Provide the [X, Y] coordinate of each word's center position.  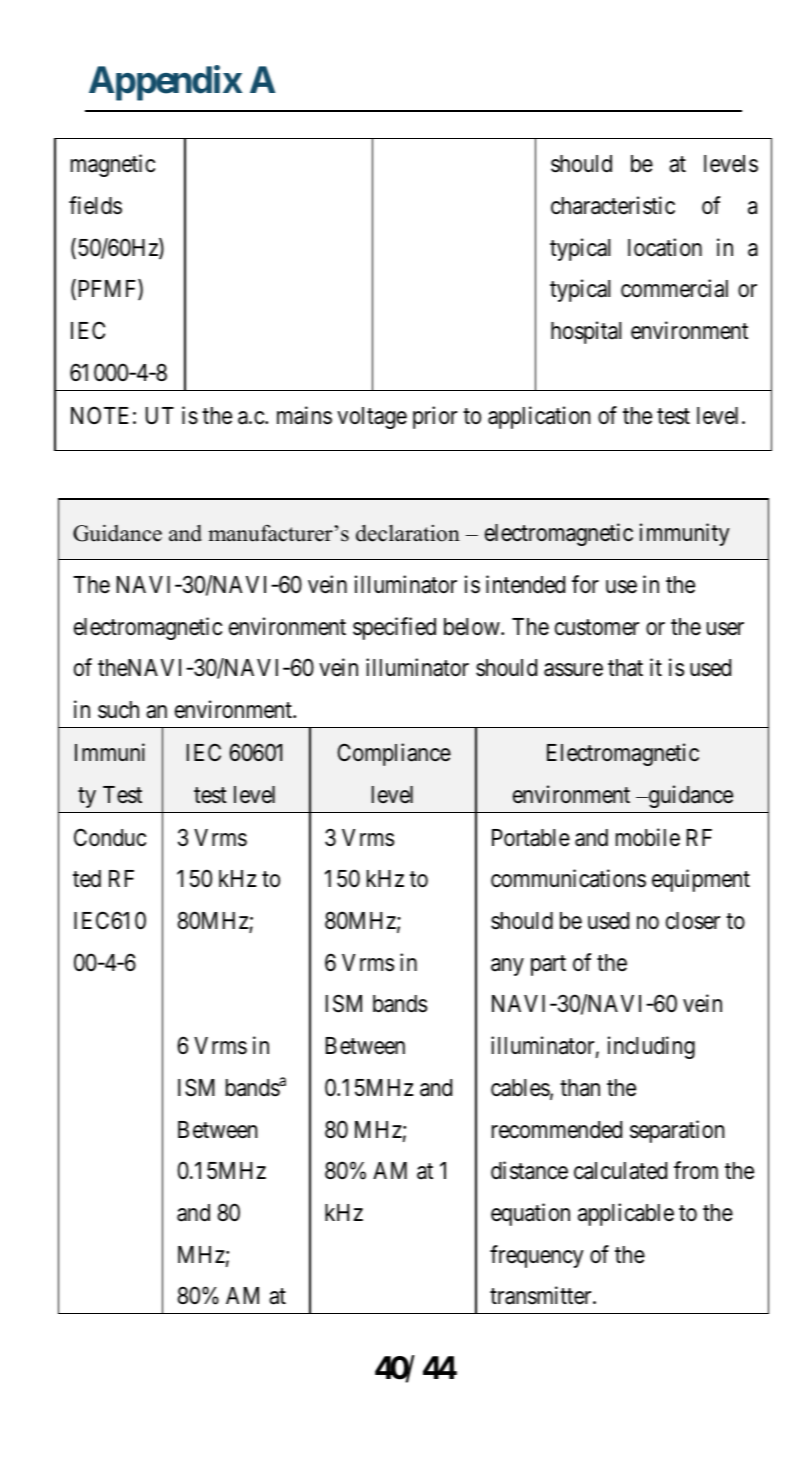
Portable [531, 838]
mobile [648, 837]
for [585, 584]
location [665, 247]
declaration [408, 533]
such [118, 710]
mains [304, 415]
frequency [537, 1256]
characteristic [613, 205]
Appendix [165, 83]
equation [530, 1214]
